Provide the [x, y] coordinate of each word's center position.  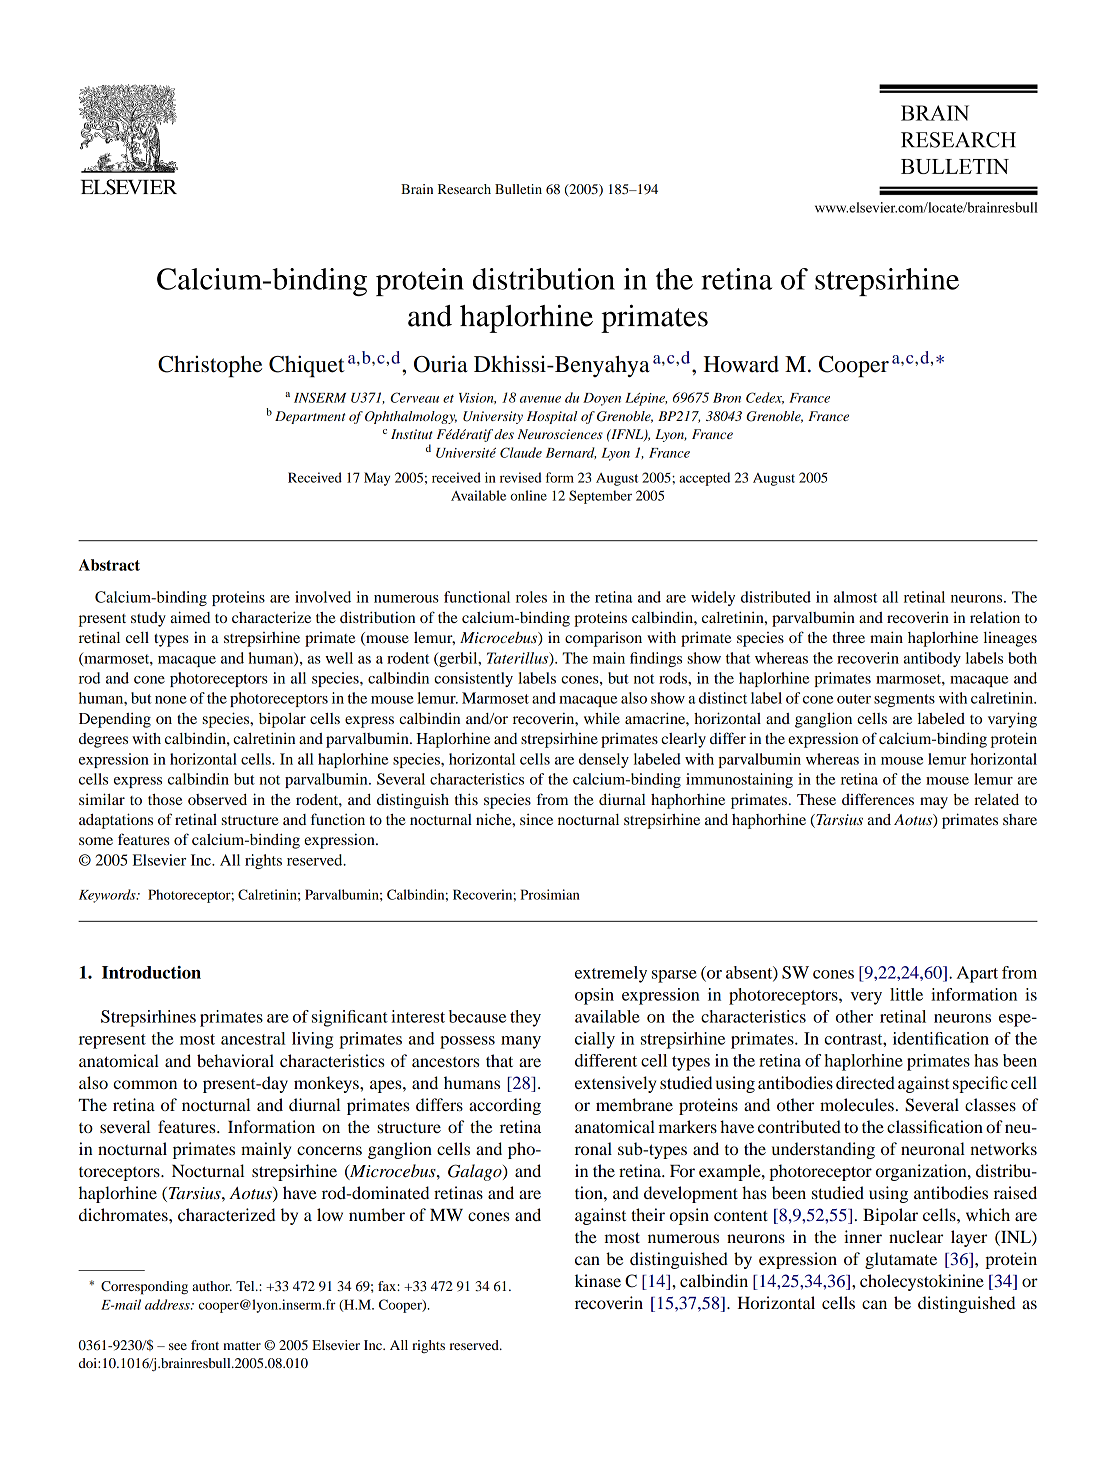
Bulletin [518, 189]
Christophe [210, 366]
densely [604, 760]
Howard [741, 364]
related [996, 799]
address [168, 1304]
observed [217, 799]
